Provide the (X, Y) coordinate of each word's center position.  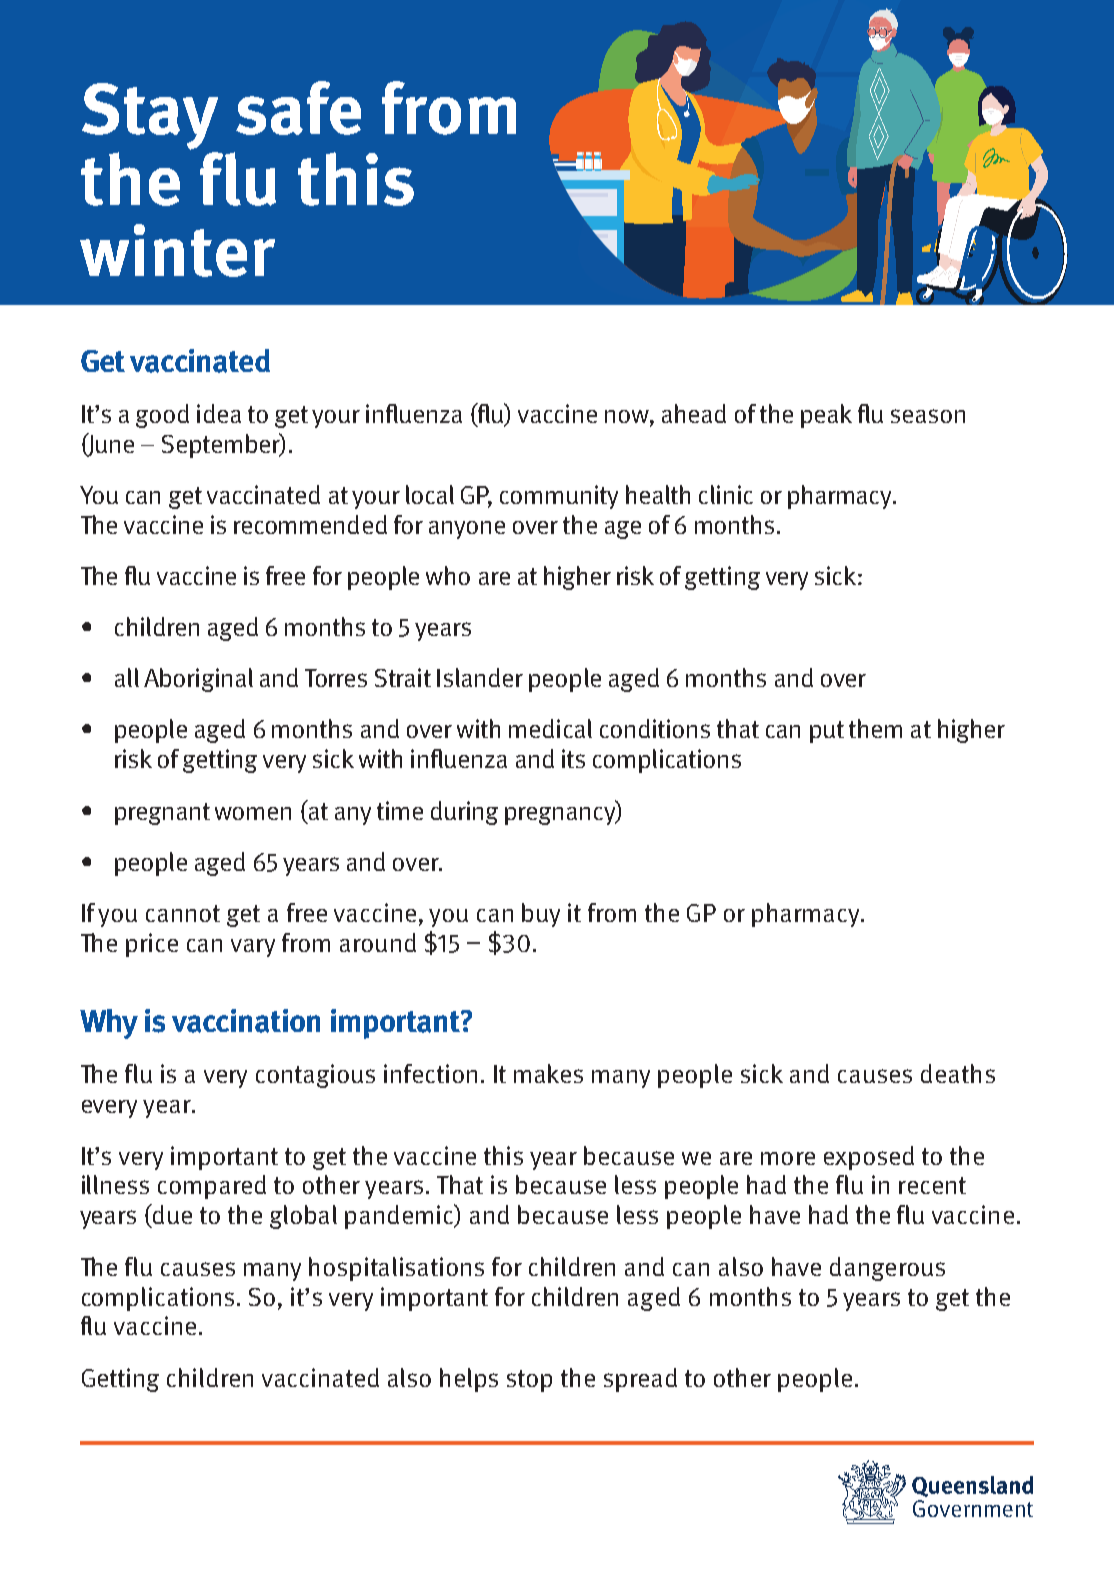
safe (298, 108)
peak (826, 416)
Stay (150, 116)
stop (529, 1381)
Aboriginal (198, 680)
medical (550, 728)
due (171, 1214)
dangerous (887, 1269)
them (875, 728)
